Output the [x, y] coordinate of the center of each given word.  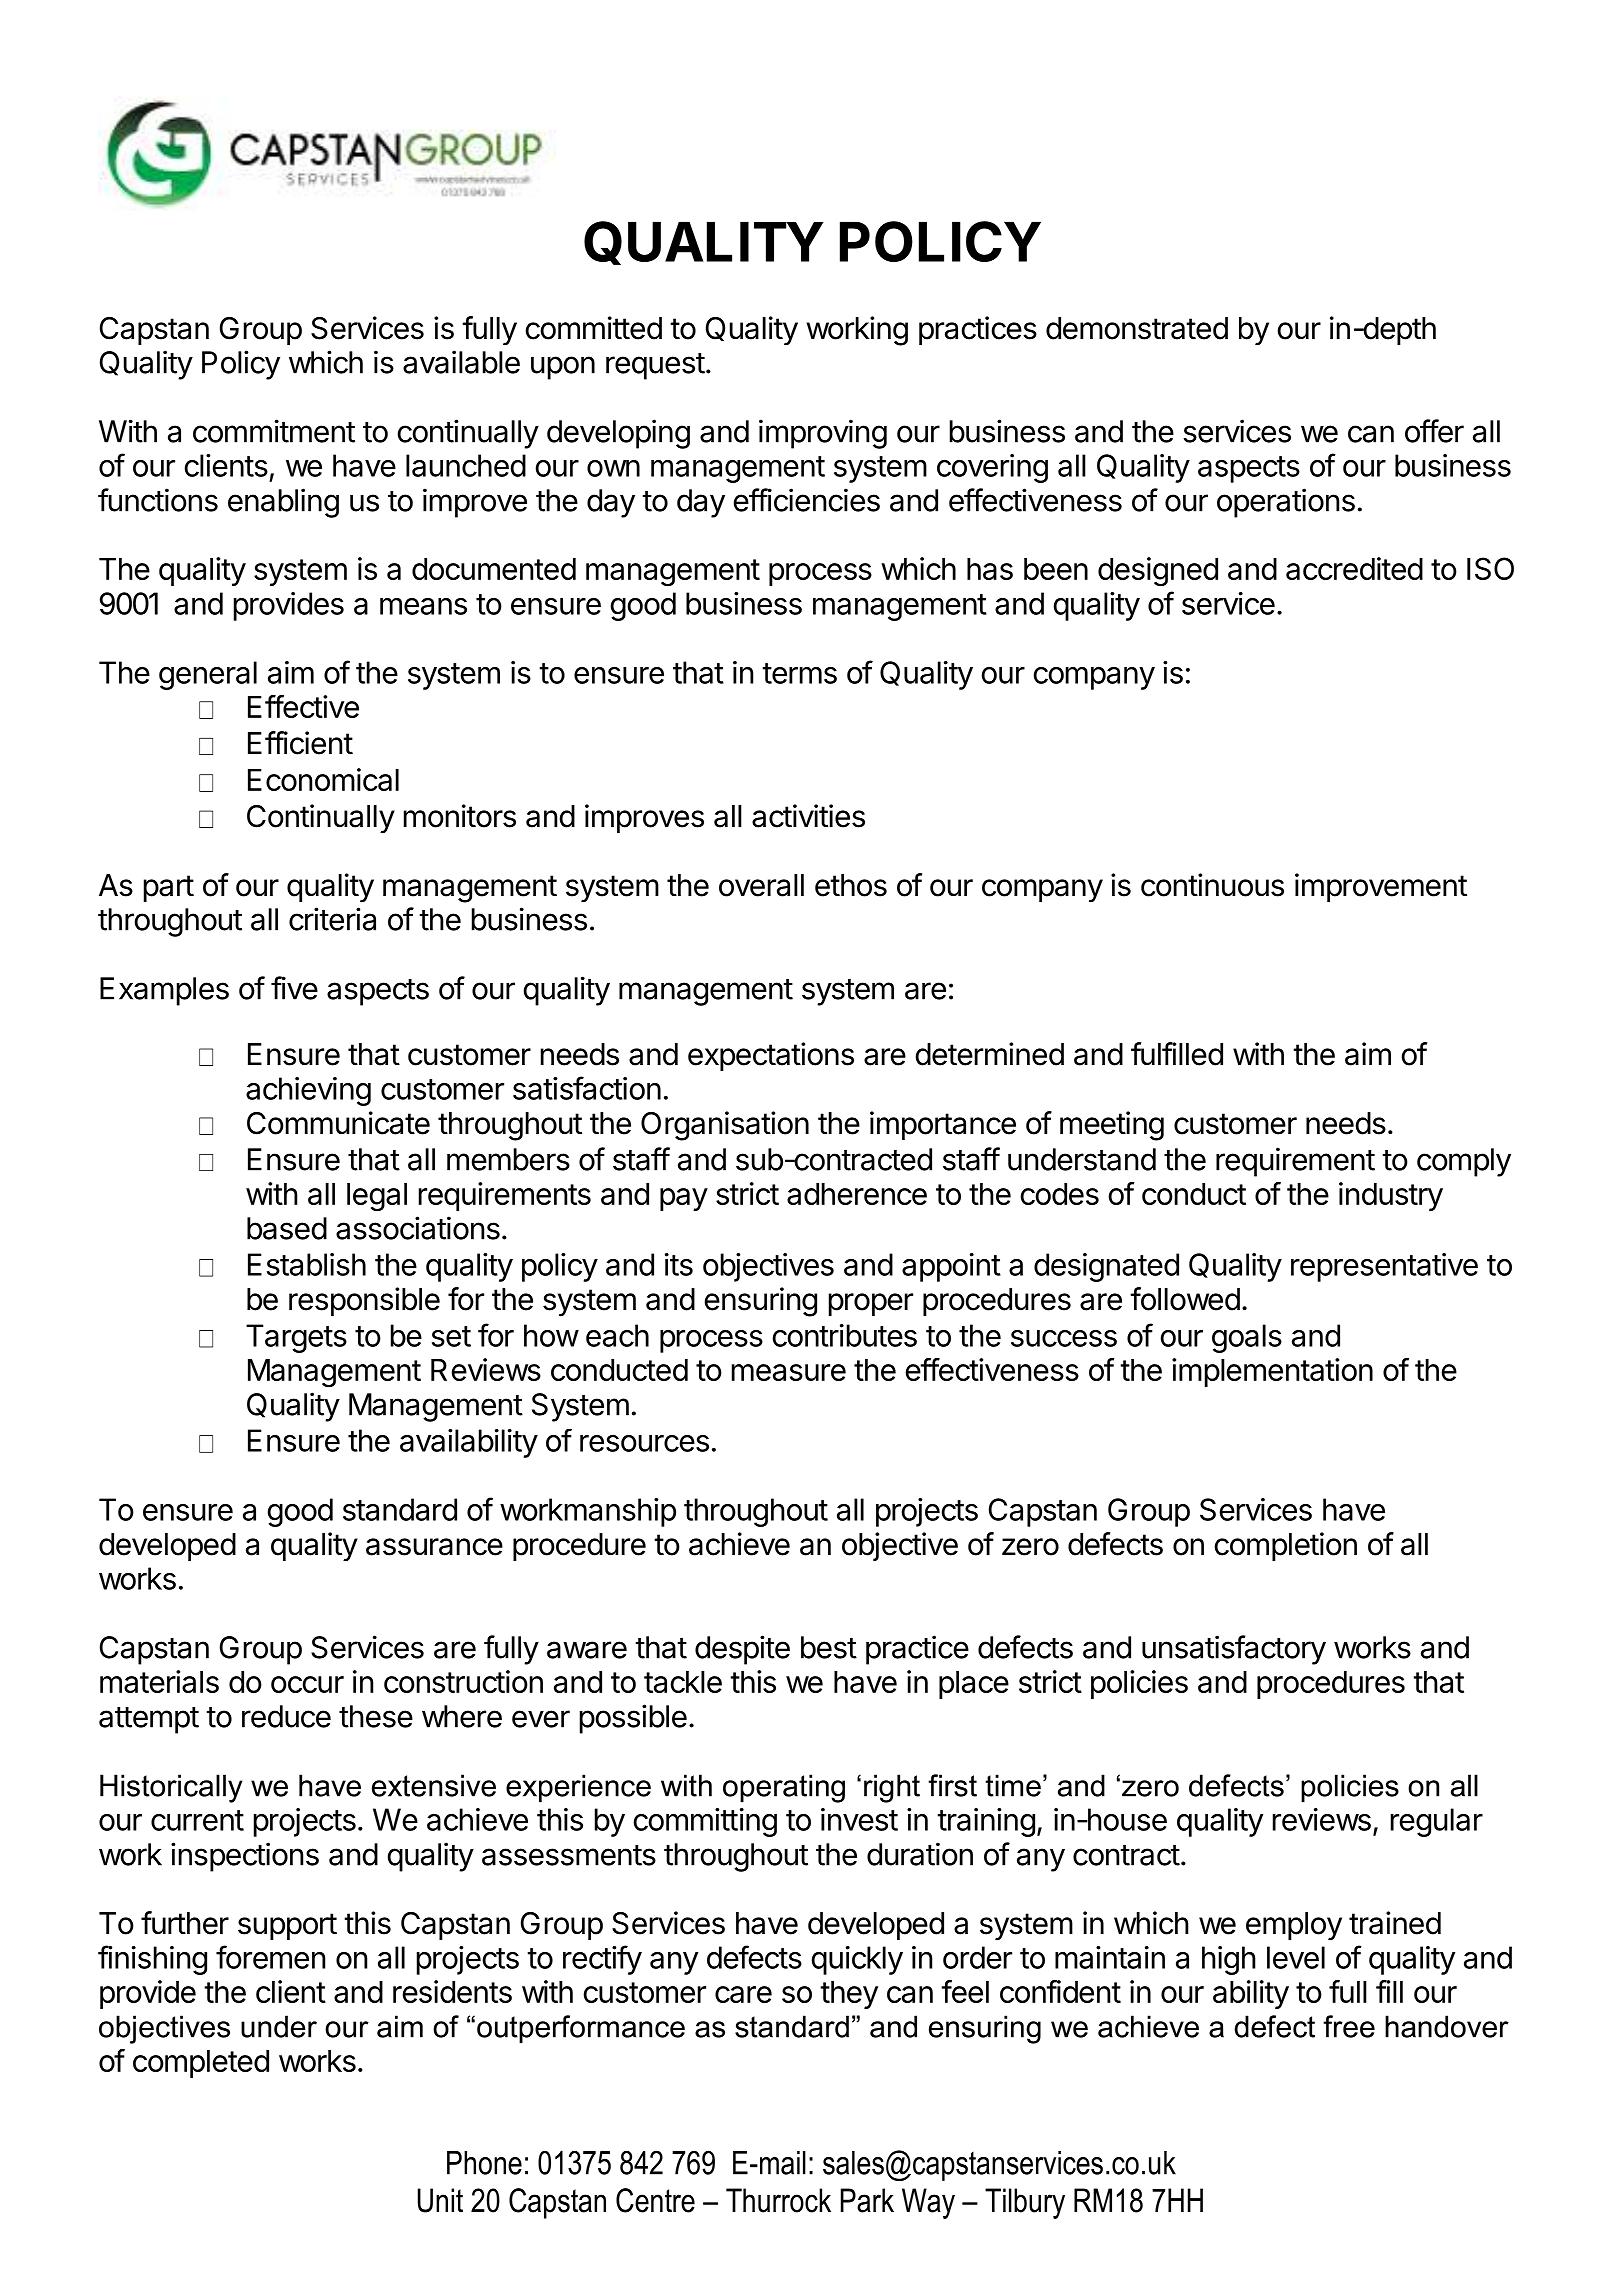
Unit [440, 2200]
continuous [1212, 885]
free [1349, 2026]
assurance [434, 1547]
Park [867, 2200]
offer [1434, 431]
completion [1286, 1546]
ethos [851, 885]
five [294, 988]
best [829, 1647]
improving [823, 434]
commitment [274, 431]
